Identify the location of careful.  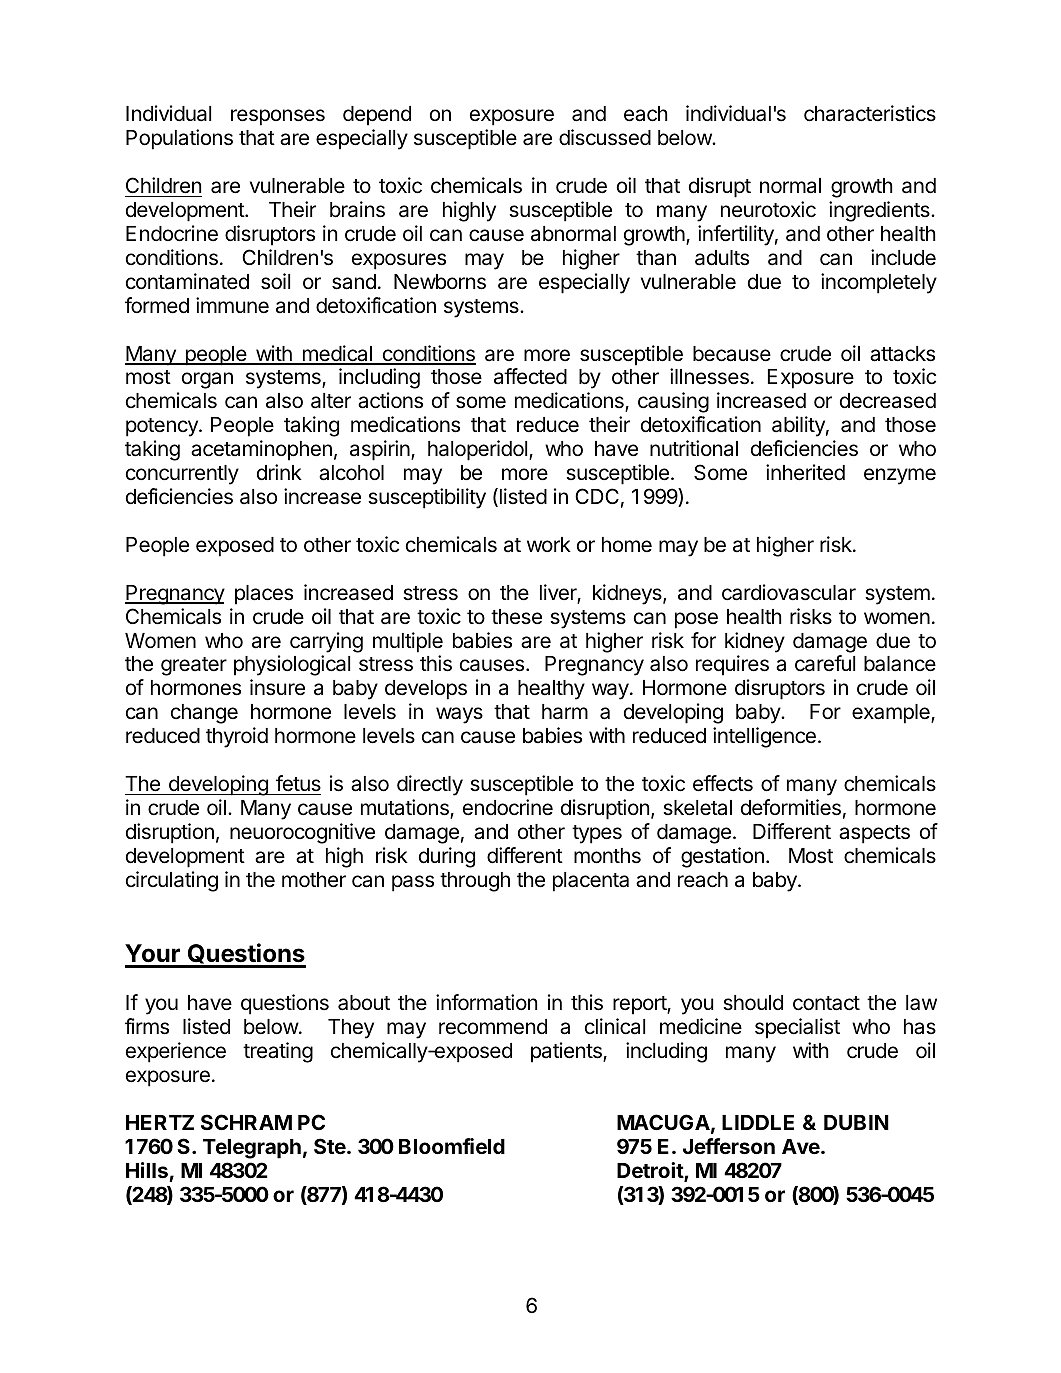
(825, 663).
